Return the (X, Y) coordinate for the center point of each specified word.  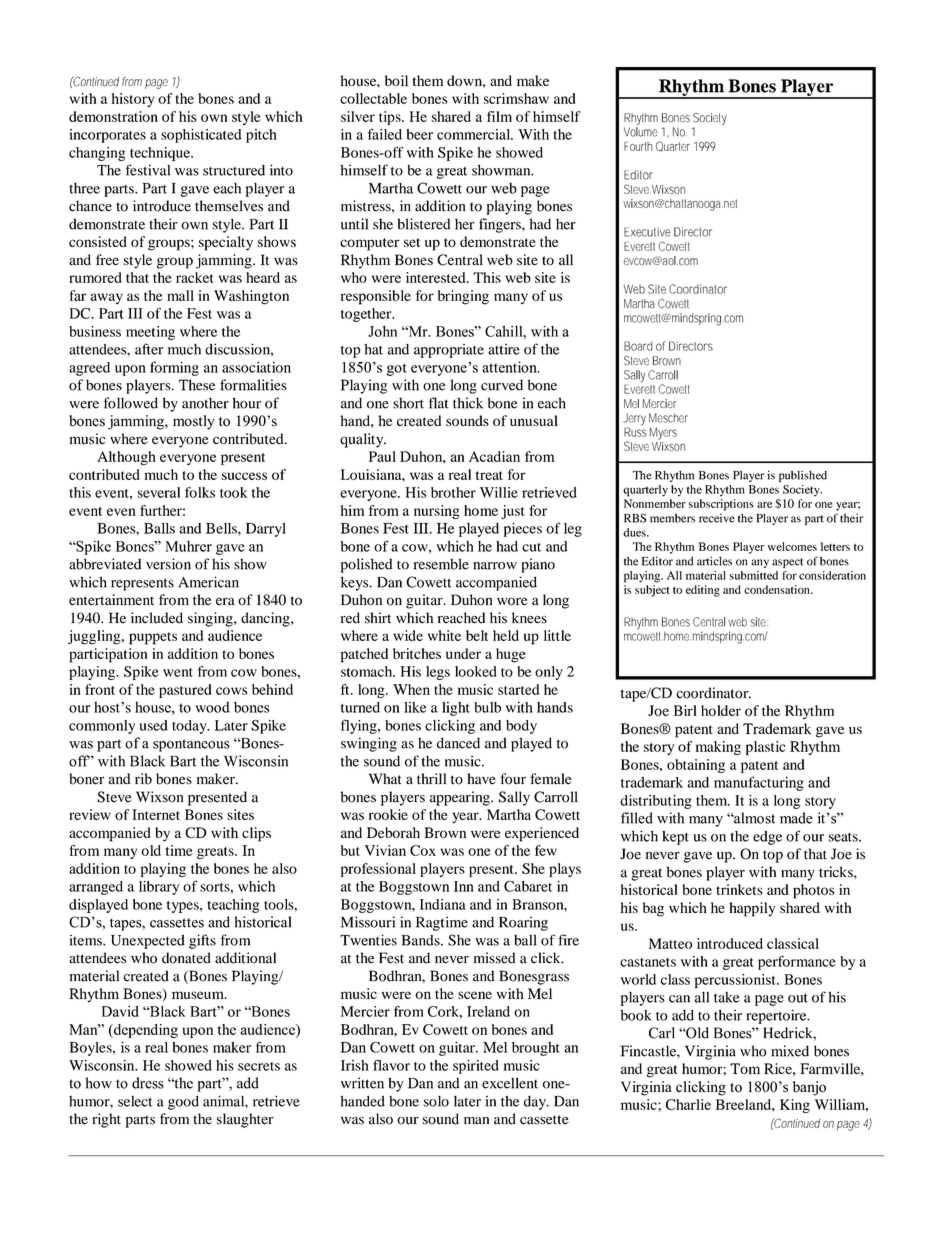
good (183, 1102)
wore (512, 601)
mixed (790, 1051)
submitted (754, 575)
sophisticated (201, 136)
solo (436, 1101)
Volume (641, 132)
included (157, 618)
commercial (475, 134)
